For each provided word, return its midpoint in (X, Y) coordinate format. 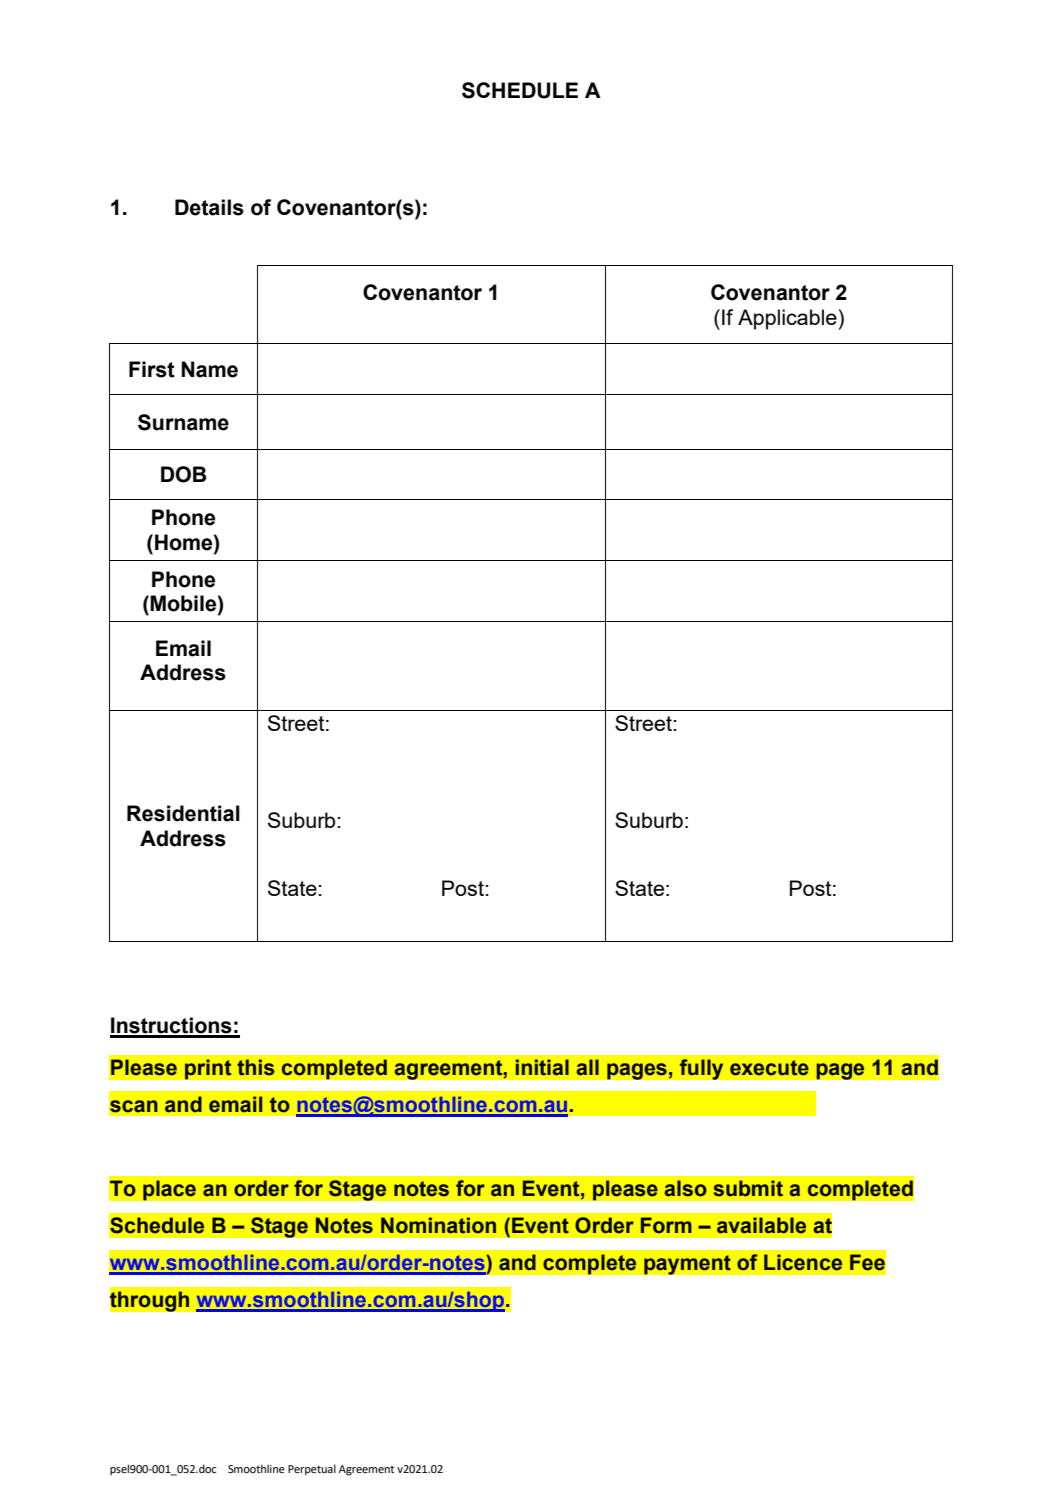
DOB (183, 474)
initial (542, 1067)
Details (209, 207)
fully (701, 1069)
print (208, 1069)
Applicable (788, 319)
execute (769, 1068)
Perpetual (312, 1470)
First (152, 369)
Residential (183, 813)
